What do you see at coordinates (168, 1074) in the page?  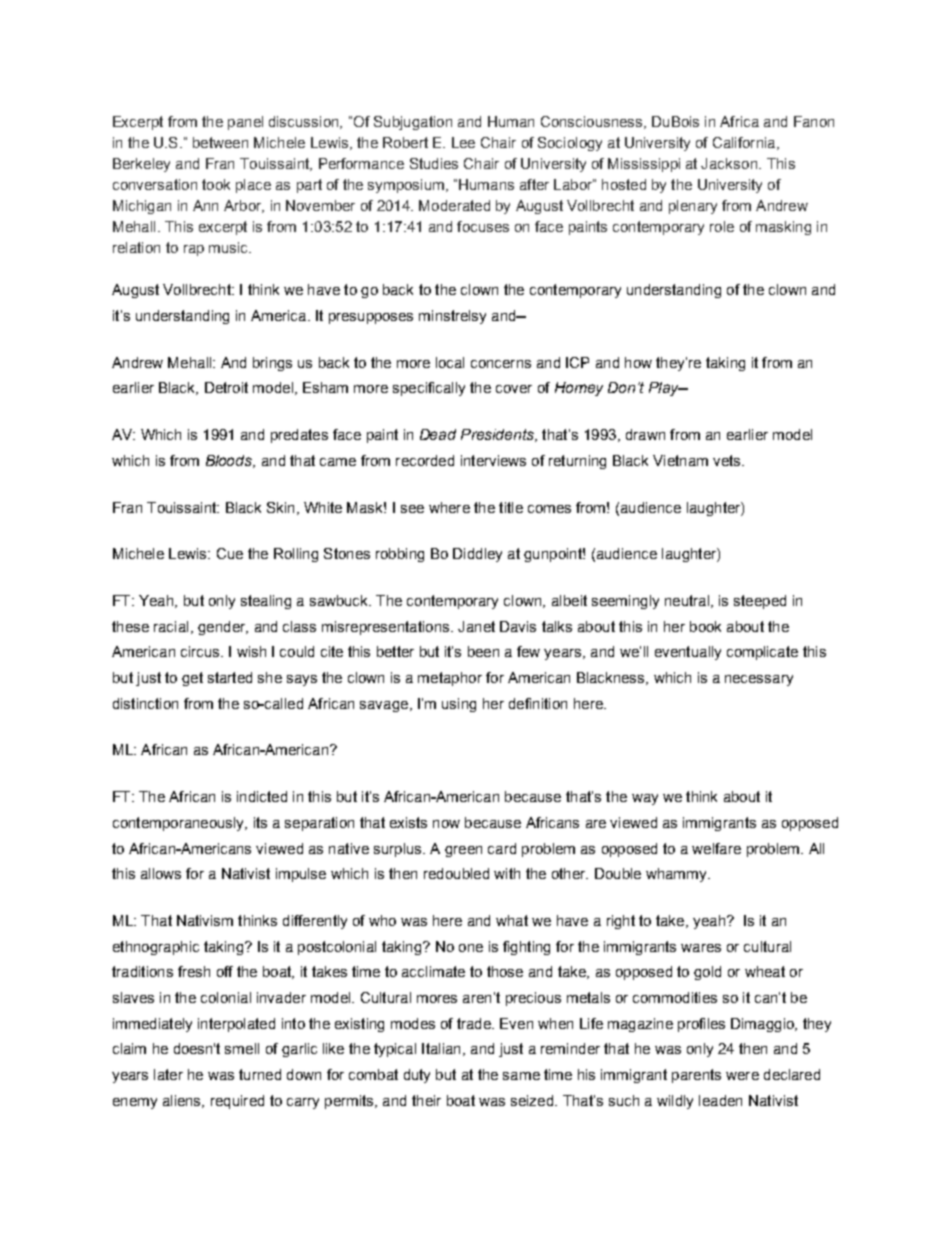 I see `later` at bounding box center [168, 1074].
